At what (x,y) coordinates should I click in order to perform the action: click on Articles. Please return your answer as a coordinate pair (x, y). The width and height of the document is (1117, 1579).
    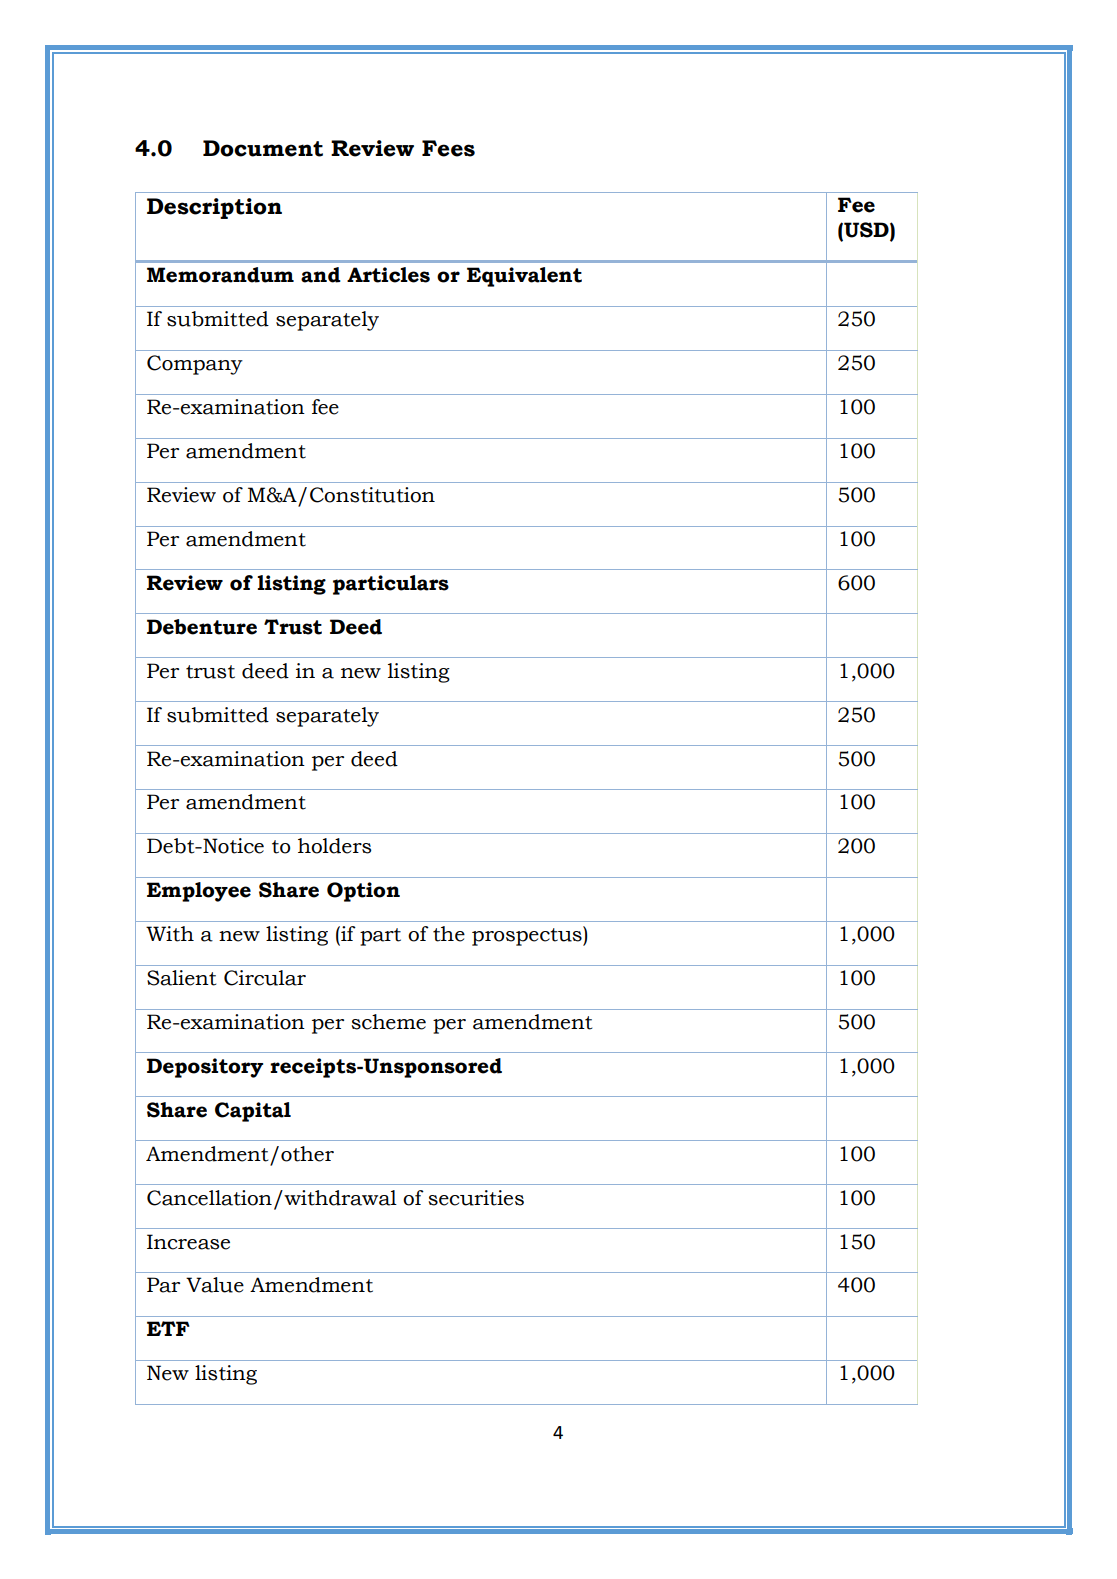
    Looking at the image, I should click on (388, 275).
